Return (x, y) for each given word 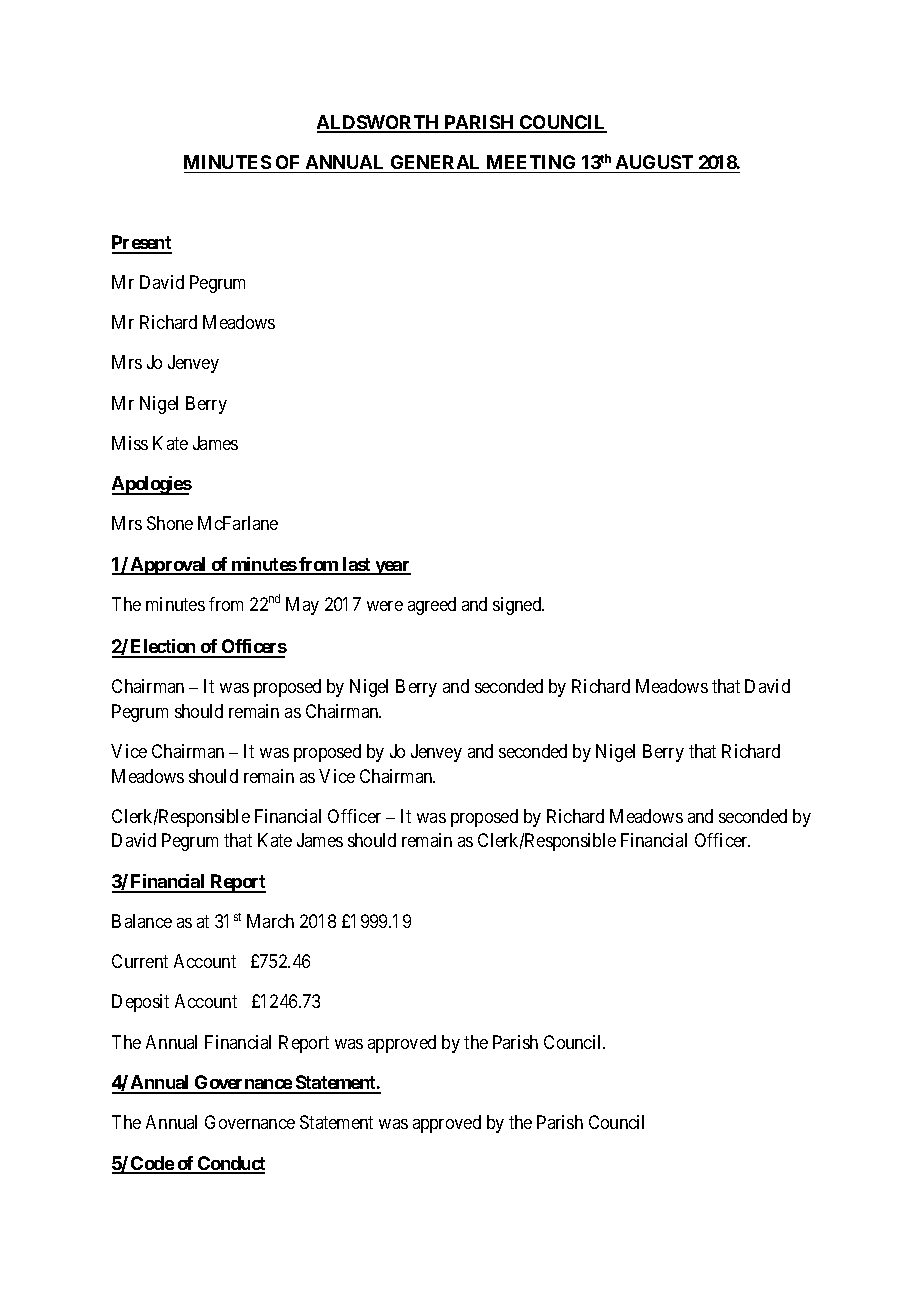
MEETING (531, 162)
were (385, 606)
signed (518, 606)
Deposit (140, 1003)
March (270, 921)
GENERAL (435, 162)
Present (142, 244)
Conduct (230, 1164)
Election (163, 648)
